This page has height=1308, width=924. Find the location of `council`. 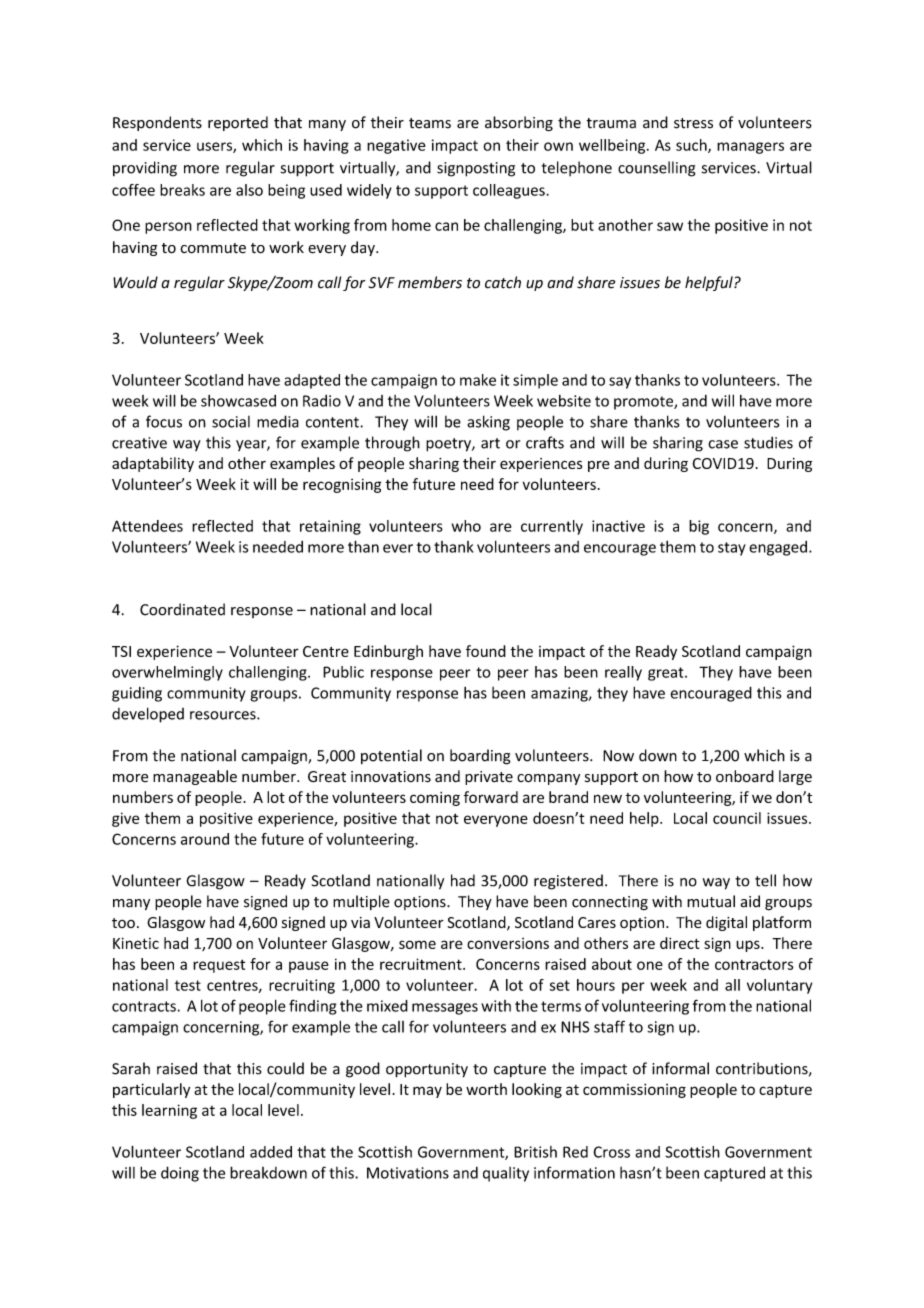

council is located at coordinates (737, 818).
